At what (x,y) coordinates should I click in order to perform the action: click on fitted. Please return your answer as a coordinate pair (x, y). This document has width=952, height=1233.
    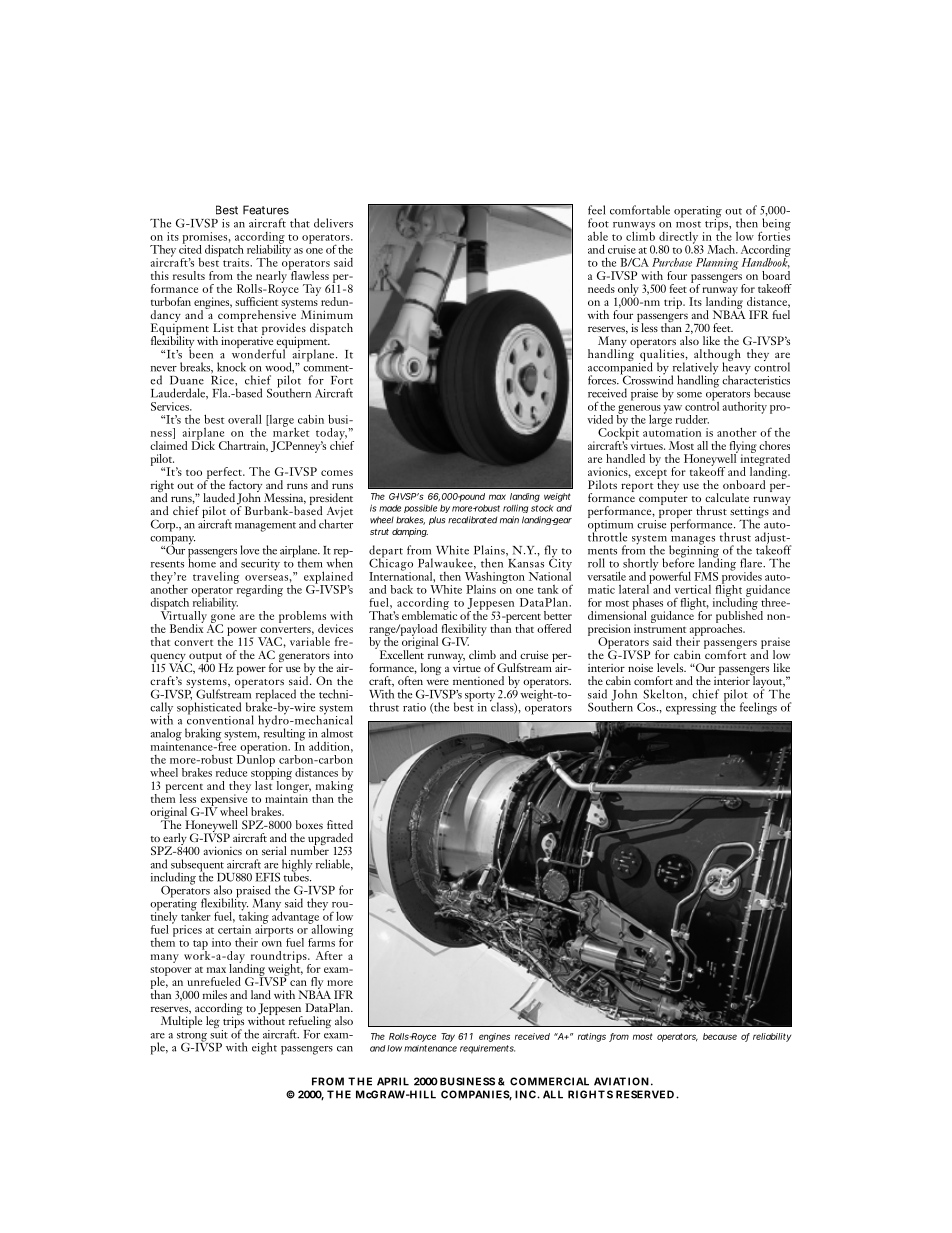
    Looking at the image, I should click on (340, 824).
